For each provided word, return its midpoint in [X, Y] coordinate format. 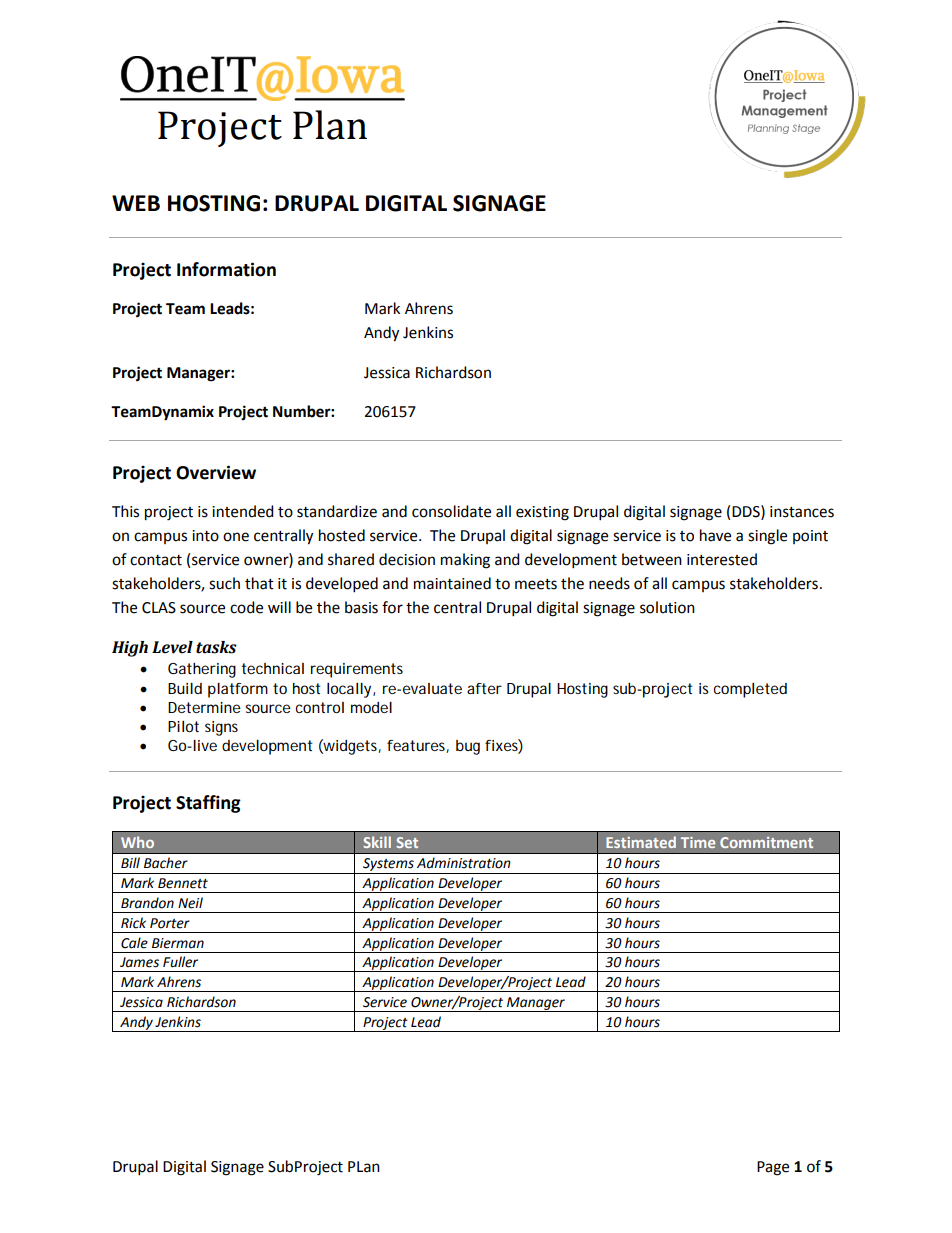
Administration [464, 863]
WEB [136, 203]
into [205, 536]
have [715, 535]
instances [802, 512]
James [139, 962]
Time [698, 842]
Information [226, 269]
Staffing [208, 804]
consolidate [451, 511]
